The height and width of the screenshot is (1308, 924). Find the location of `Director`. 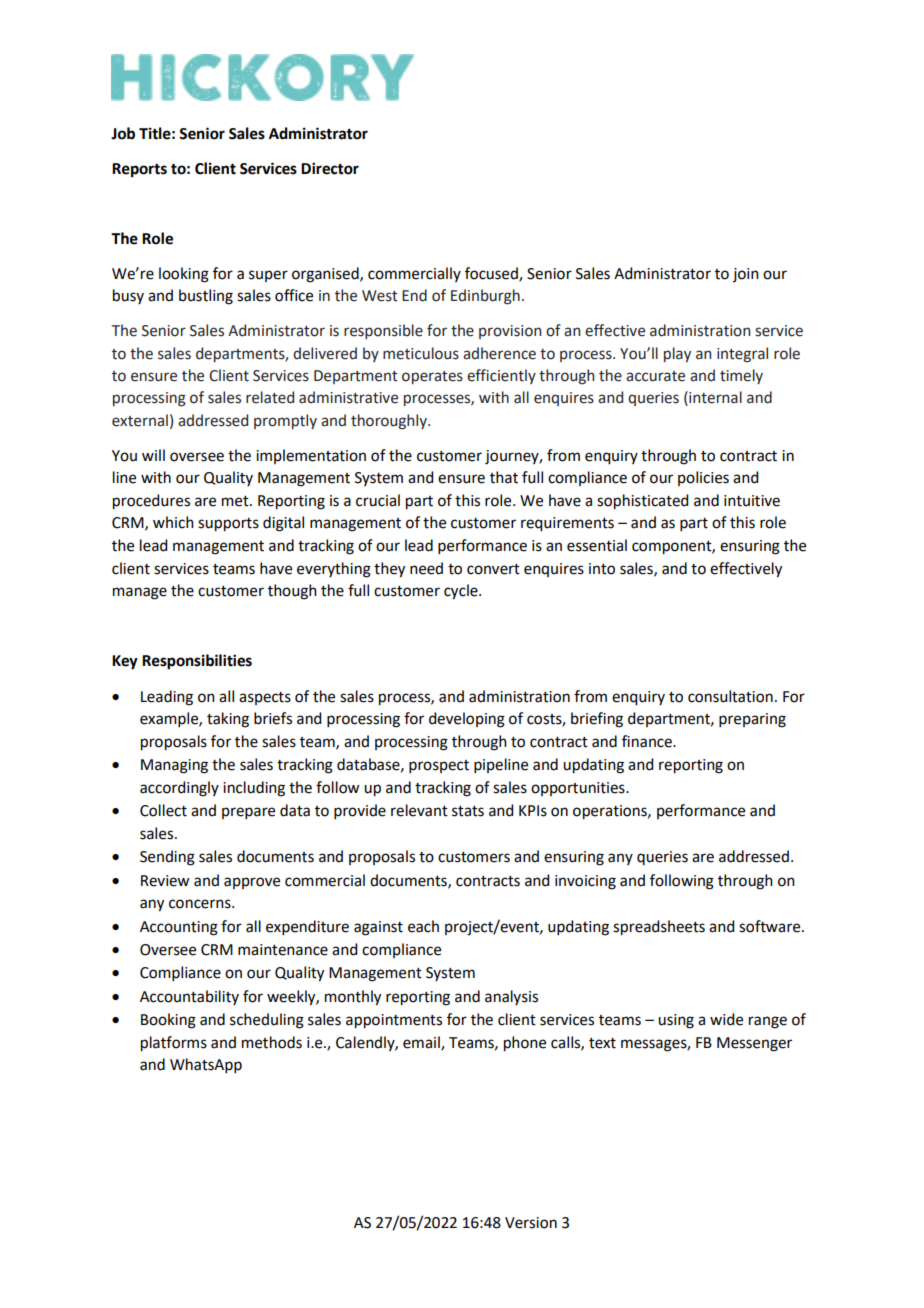

Director is located at coordinates (330, 168).
